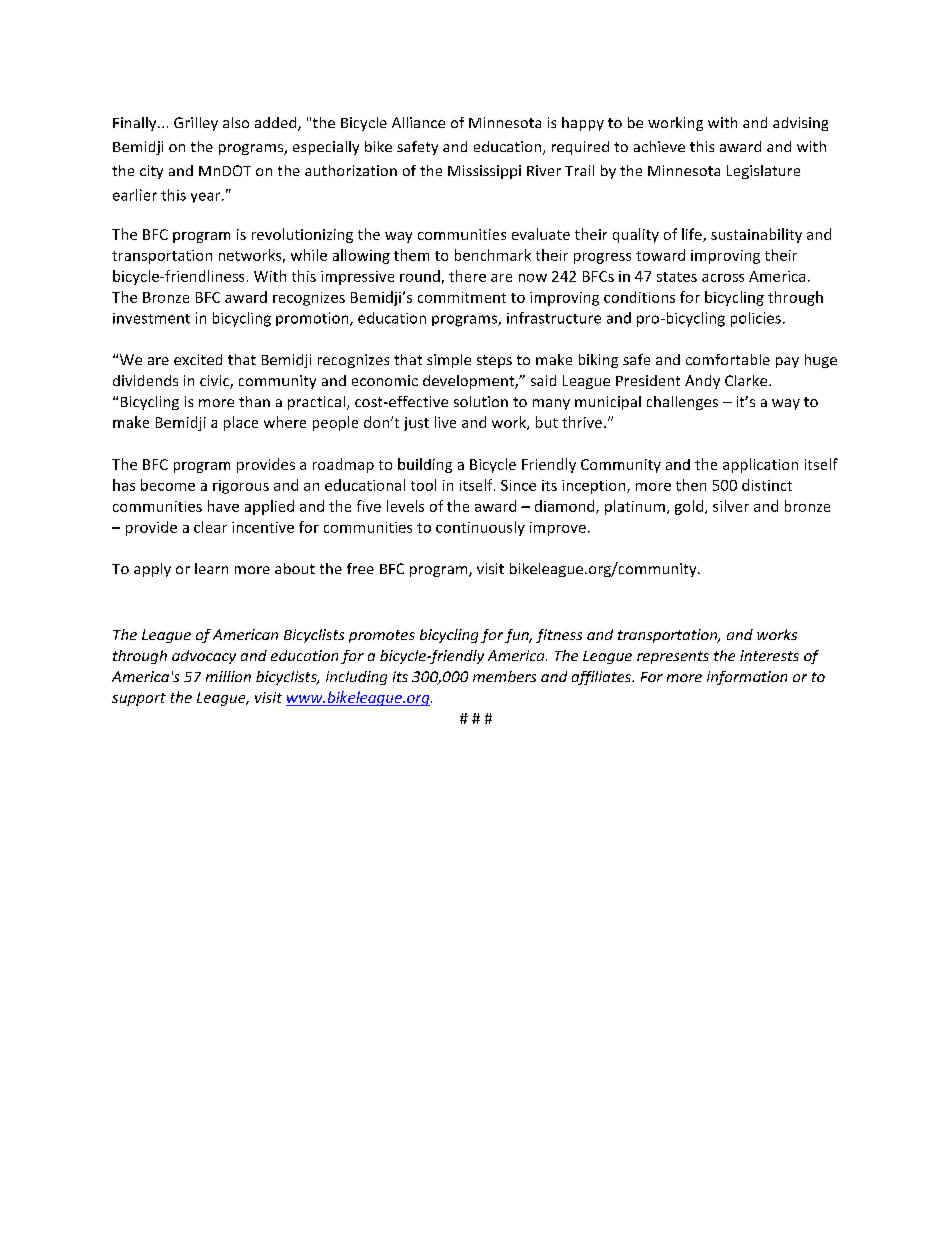  I want to click on advising, so click(800, 124).
